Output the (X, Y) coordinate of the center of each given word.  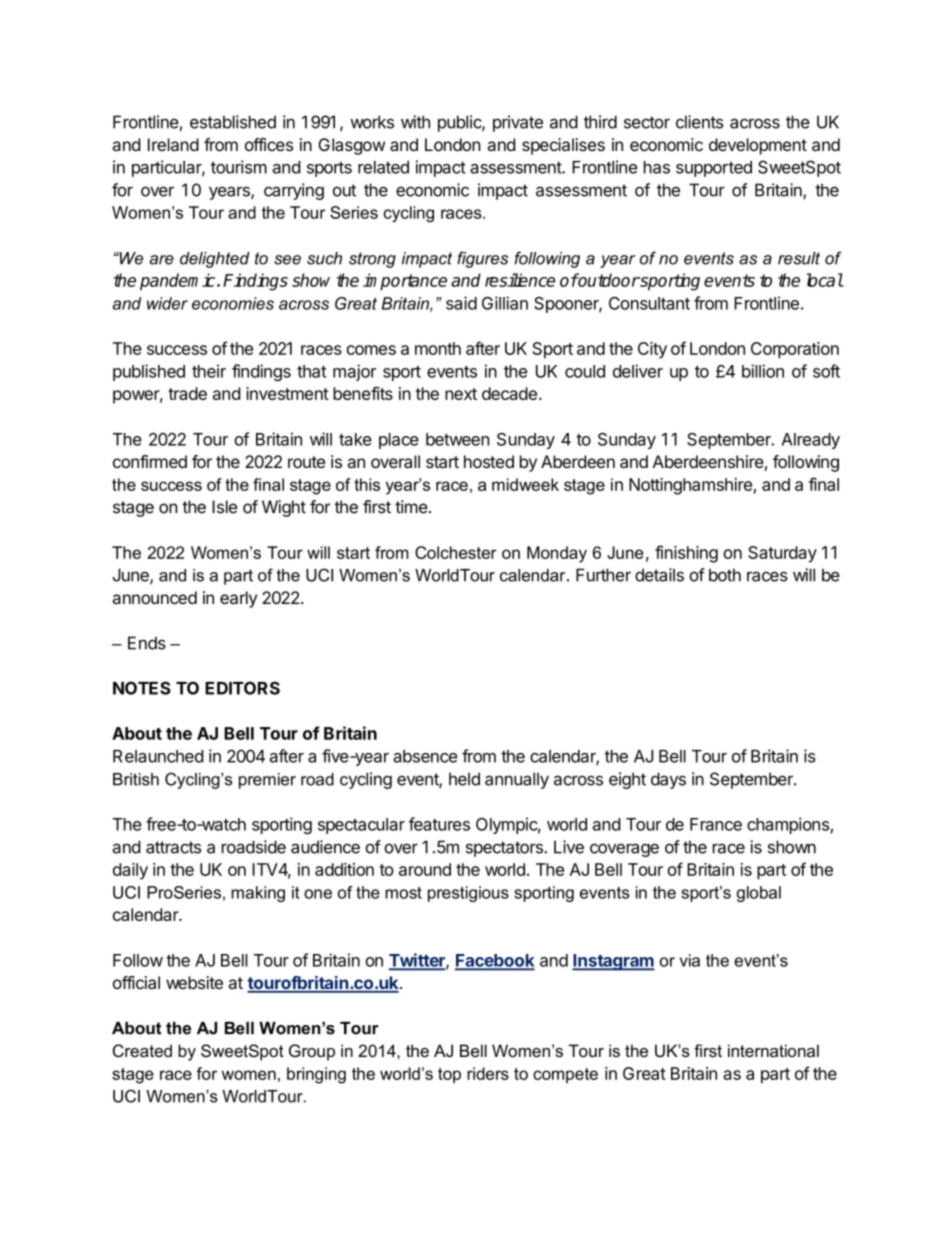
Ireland (173, 144)
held (464, 779)
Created (142, 1051)
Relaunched (158, 756)
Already (811, 441)
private (518, 123)
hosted (489, 461)
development (758, 146)
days (668, 780)
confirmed (150, 461)
